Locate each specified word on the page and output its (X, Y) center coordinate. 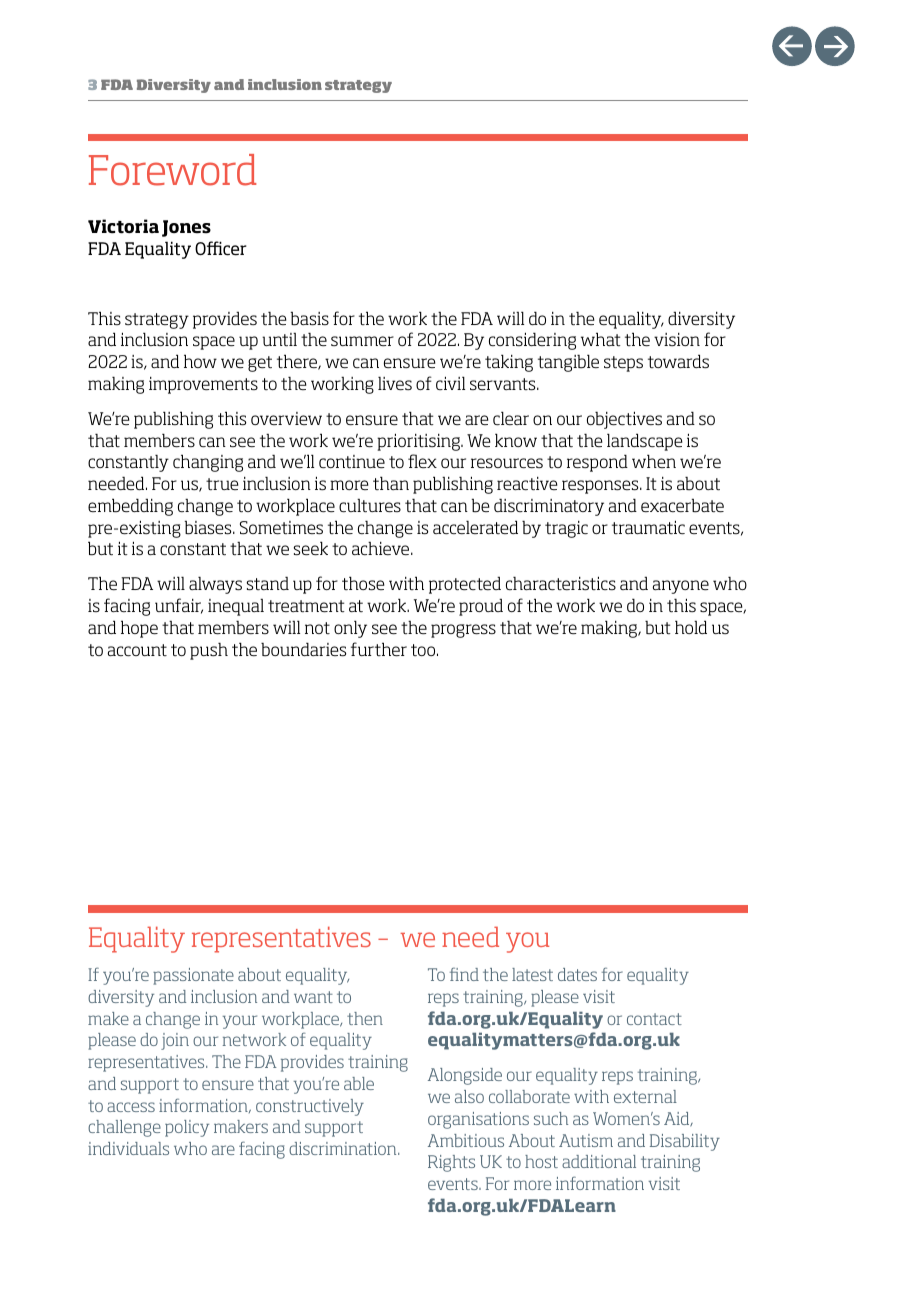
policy (187, 1128)
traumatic (648, 527)
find (464, 974)
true (222, 484)
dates (577, 974)
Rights (451, 1163)
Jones (186, 228)
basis (310, 318)
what (601, 339)
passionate (193, 976)
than (391, 483)
